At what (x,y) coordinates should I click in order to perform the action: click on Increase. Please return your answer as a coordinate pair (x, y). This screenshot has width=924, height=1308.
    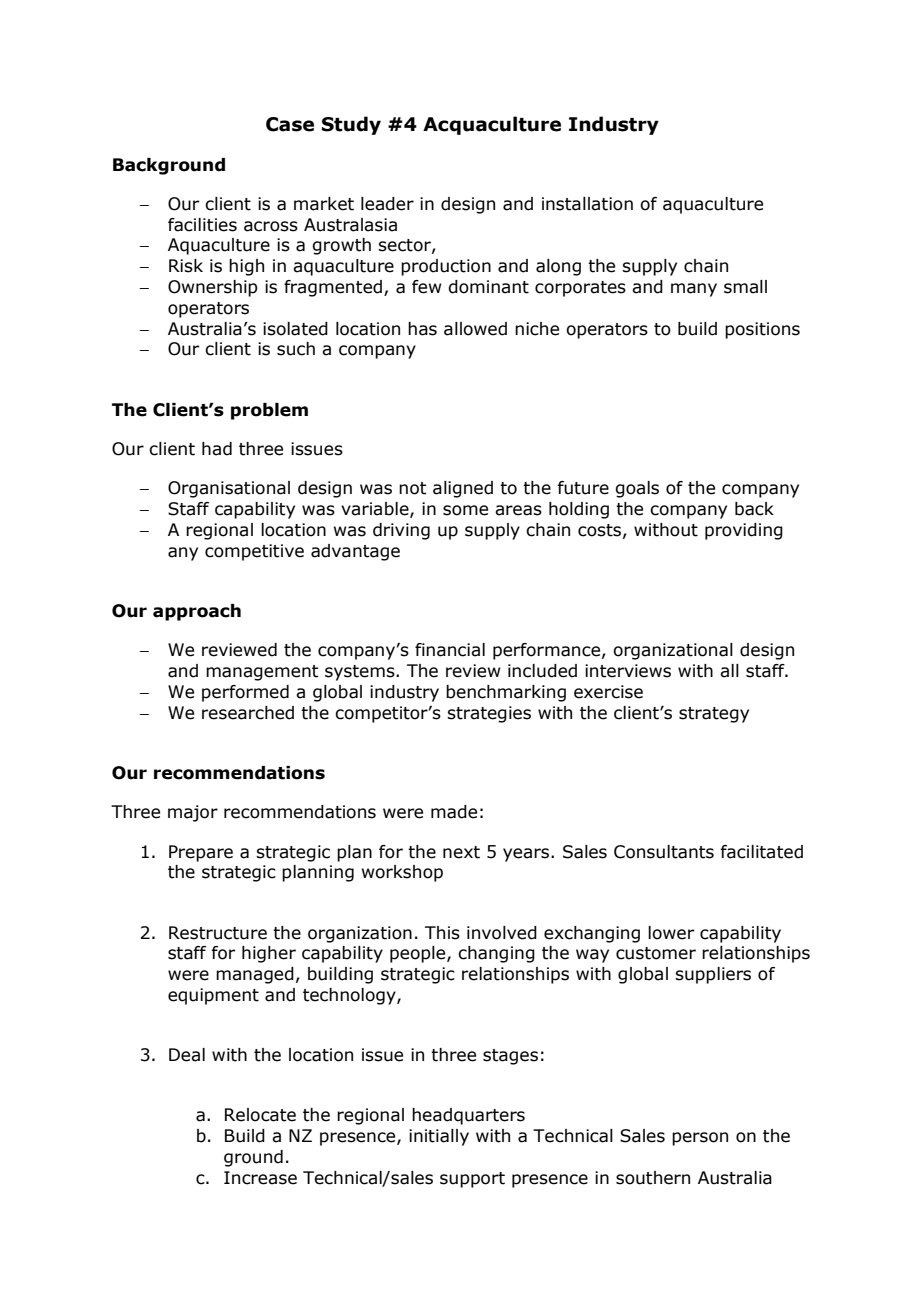
    Looking at the image, I should click on (260, 1178).
